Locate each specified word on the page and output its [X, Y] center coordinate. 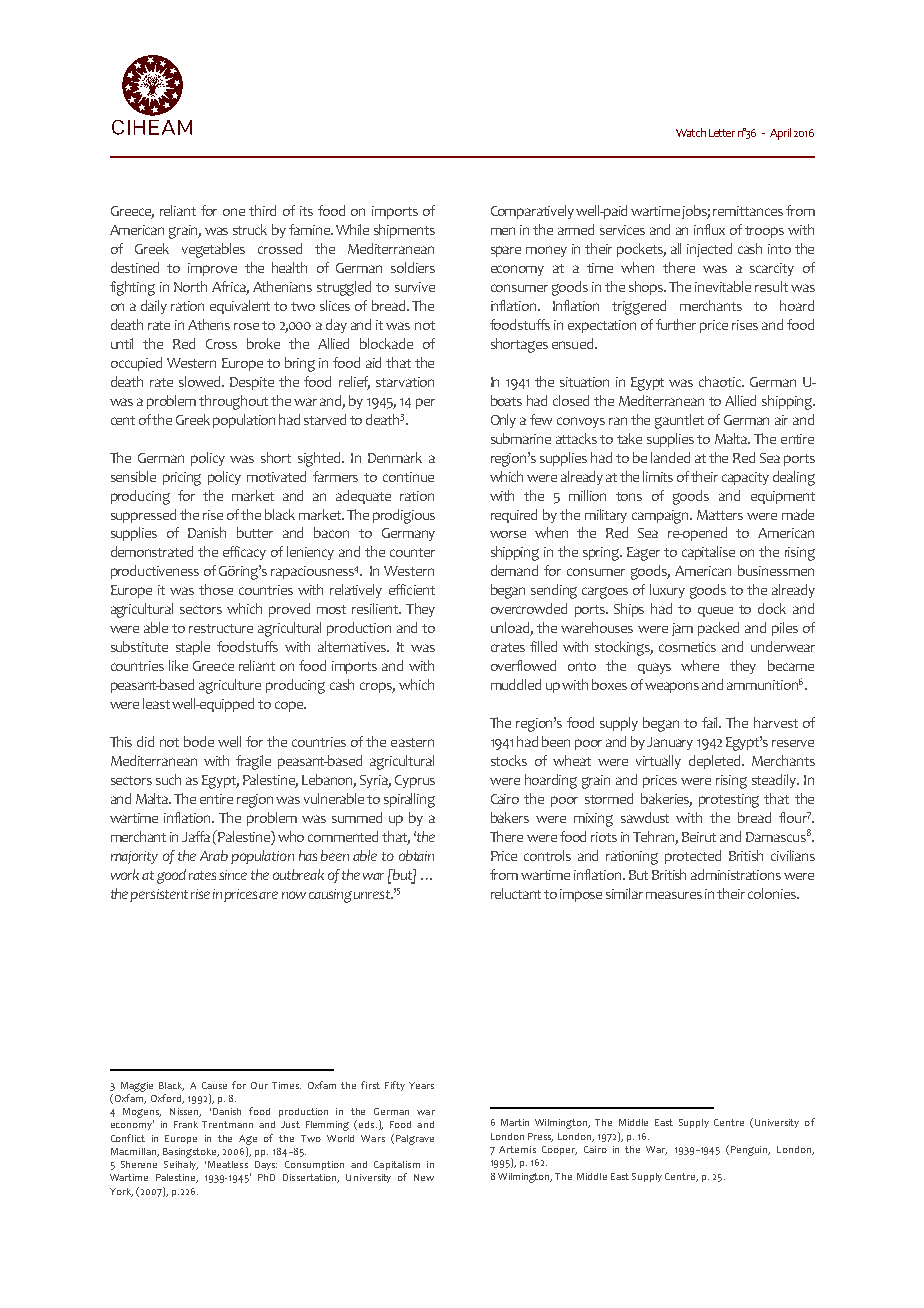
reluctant [516, 893]
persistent [159, 895]
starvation [405, 382]
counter [412, 552]
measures [674, 895]
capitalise [708, 553]
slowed [201, 381]
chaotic [721, 381]
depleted [716, 762]
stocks [509, 760]
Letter [722, 133]
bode [199, 741]
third [262, 210]
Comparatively [532, 212]
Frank [186, 1124]
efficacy [244, 553]
